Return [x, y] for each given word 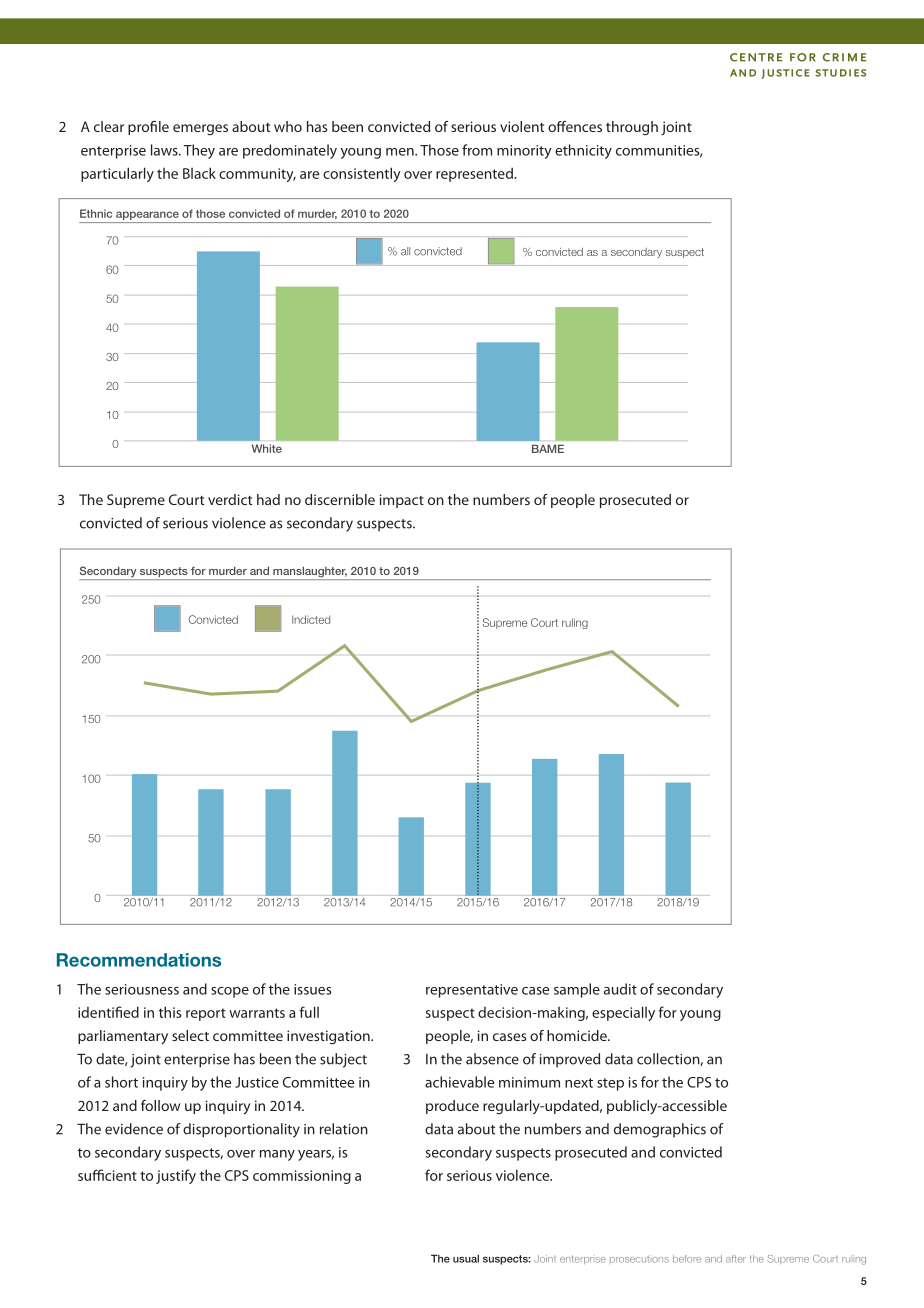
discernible [340, 499]
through [632, 128]
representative [472, 991]
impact [402, 501]
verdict [230, 499]
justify [176, 1176]
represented [475, 174]
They [199, 151]
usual [466, 1258]
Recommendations [139, 960]
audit [620, 989]
